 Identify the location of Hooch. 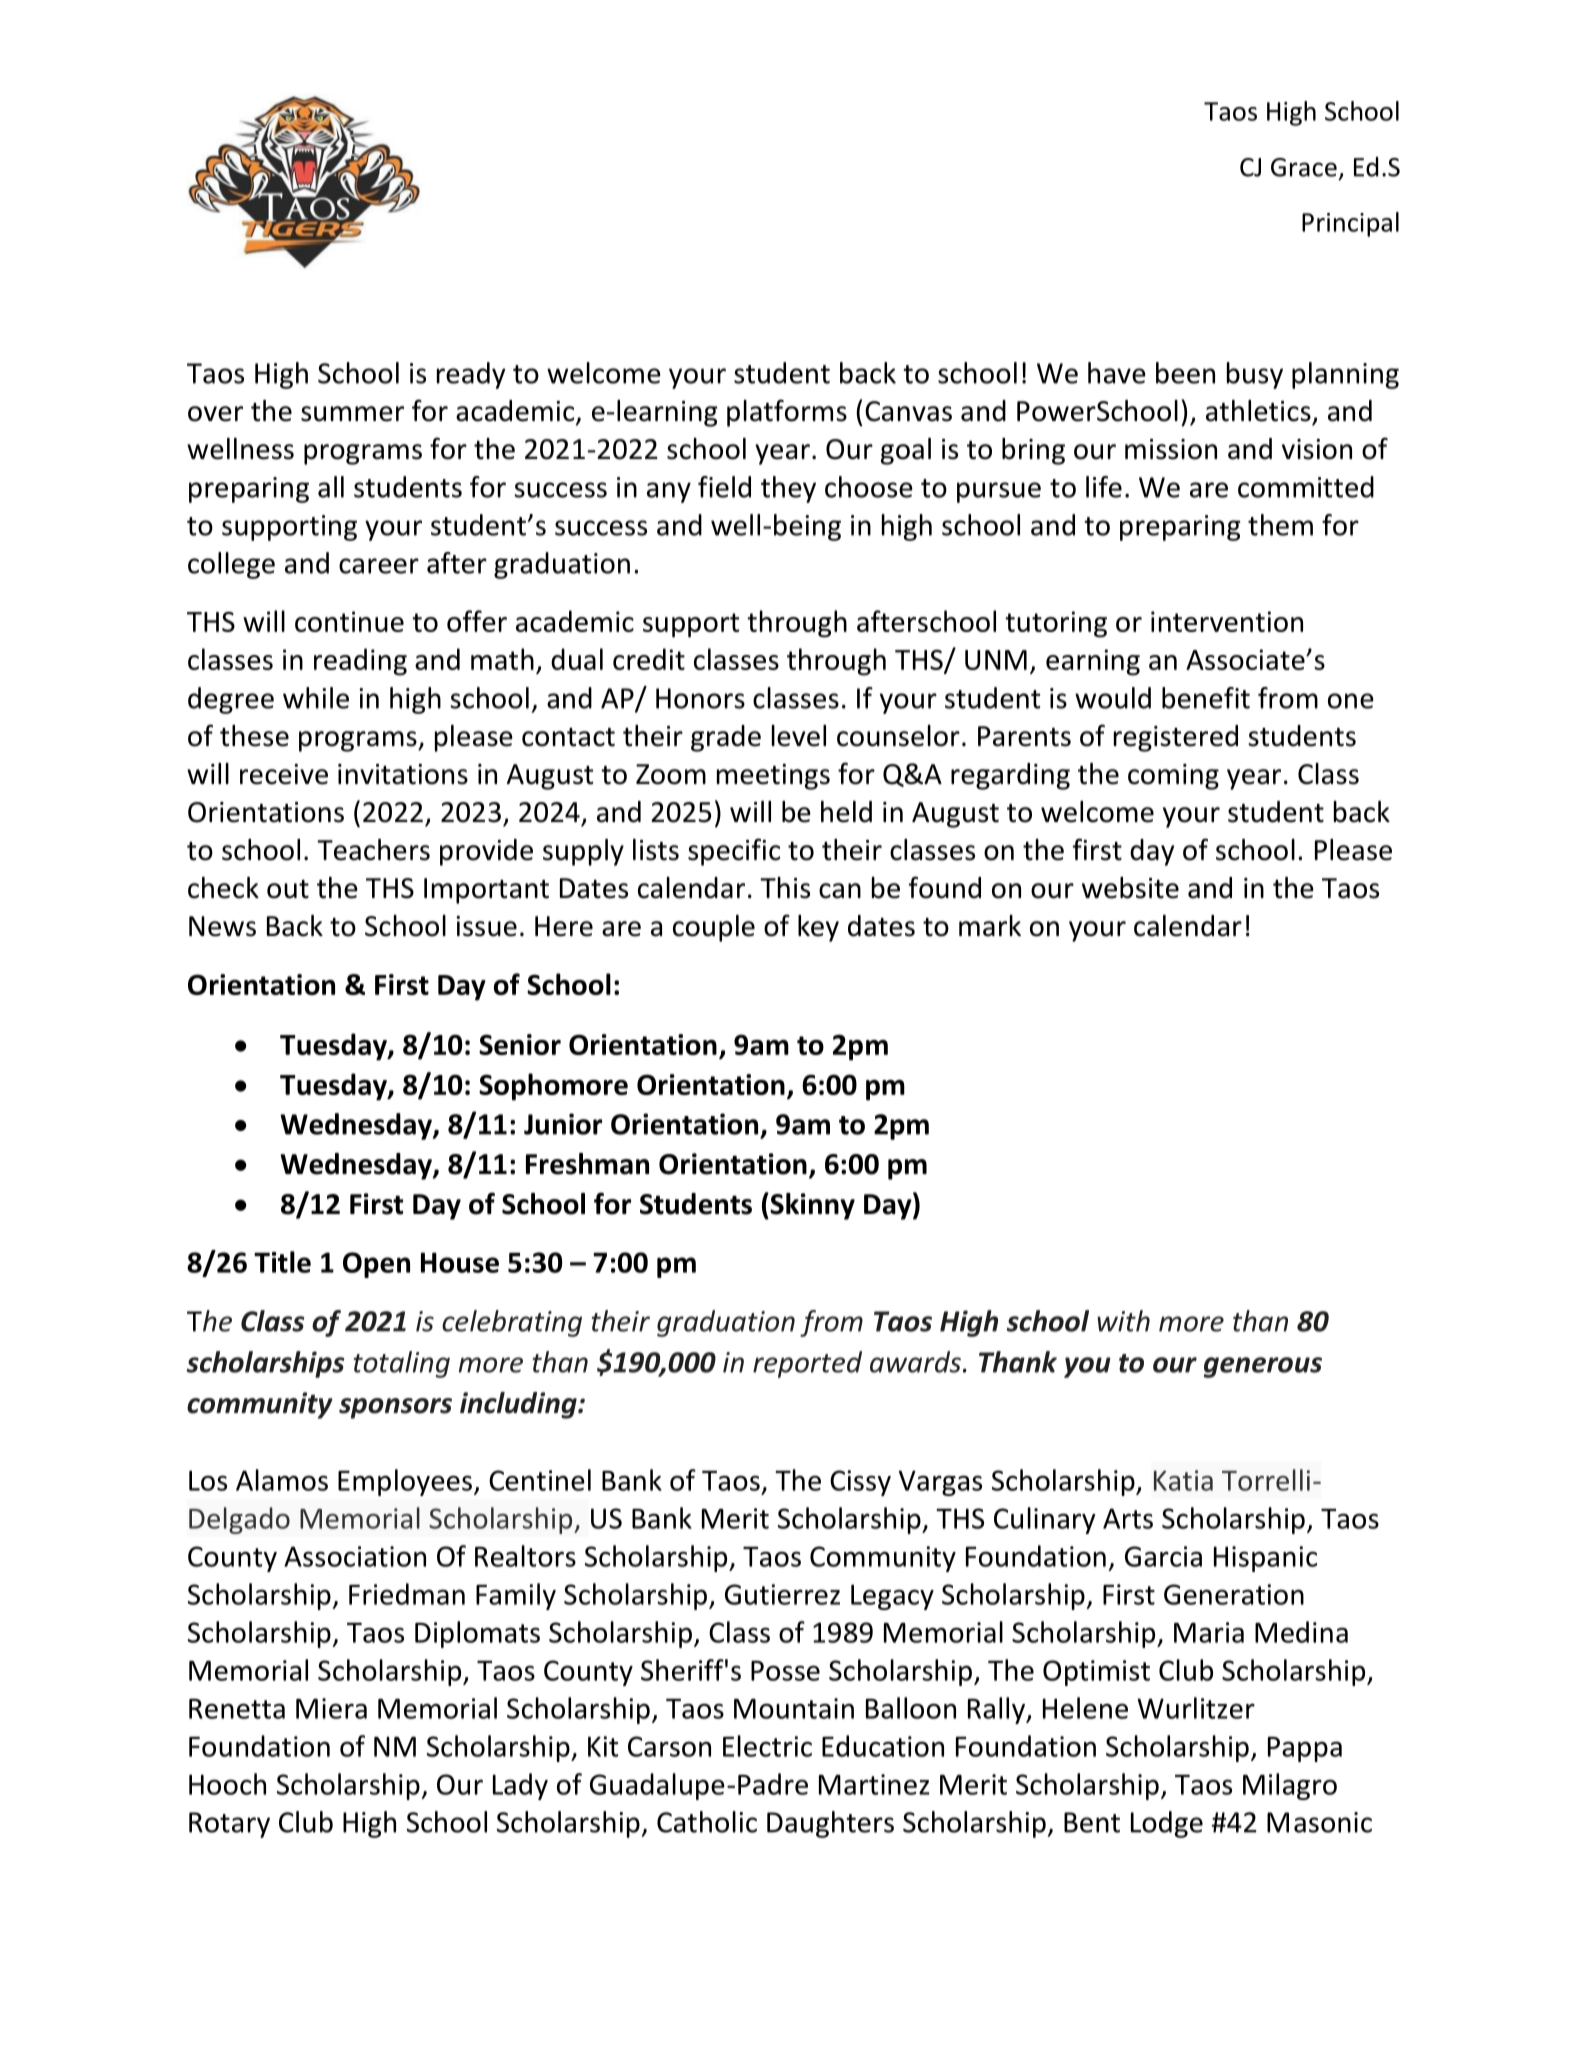
(227, 1784).
